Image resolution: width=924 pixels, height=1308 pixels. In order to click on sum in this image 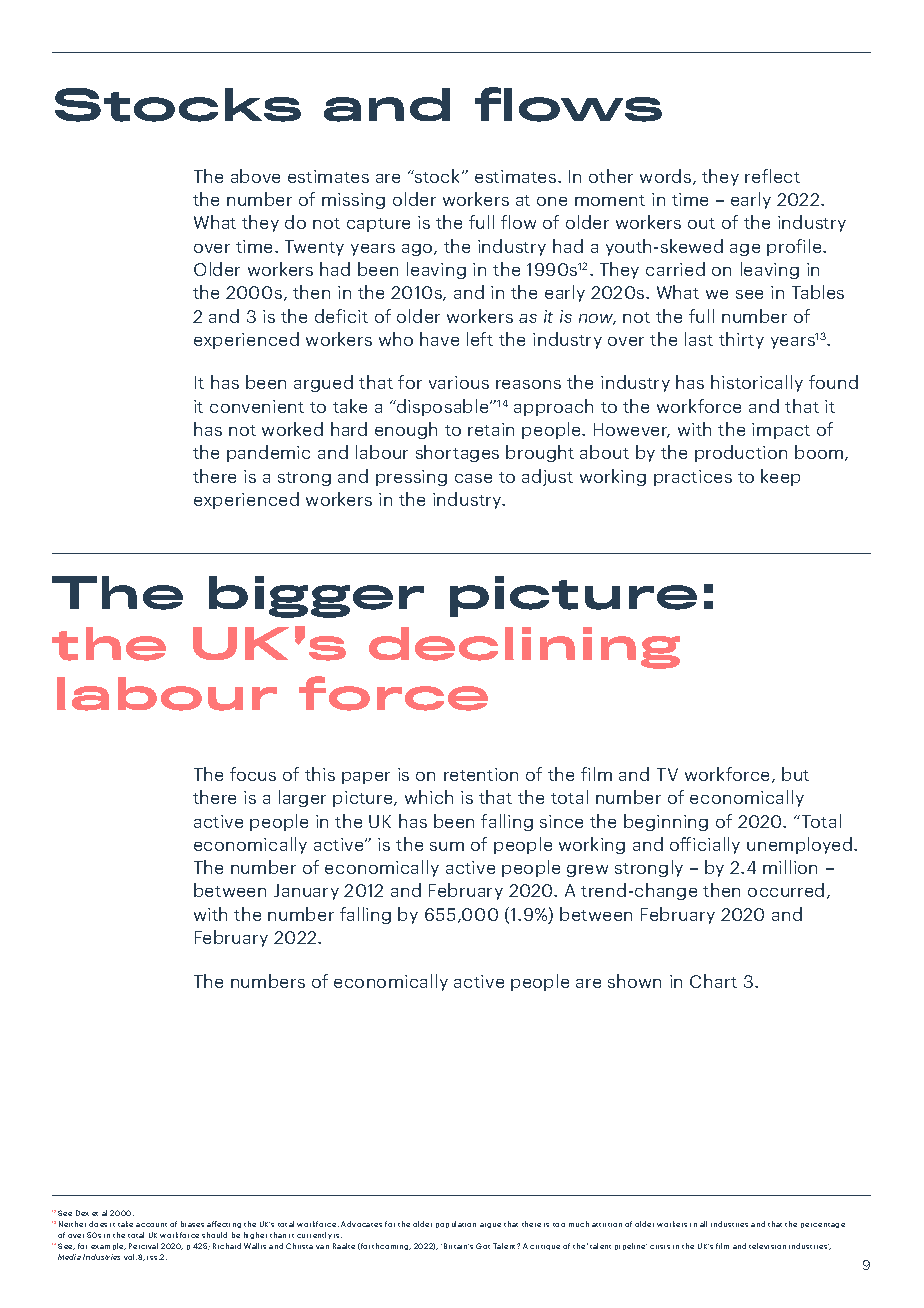, I will do `click(447, 846)`.
